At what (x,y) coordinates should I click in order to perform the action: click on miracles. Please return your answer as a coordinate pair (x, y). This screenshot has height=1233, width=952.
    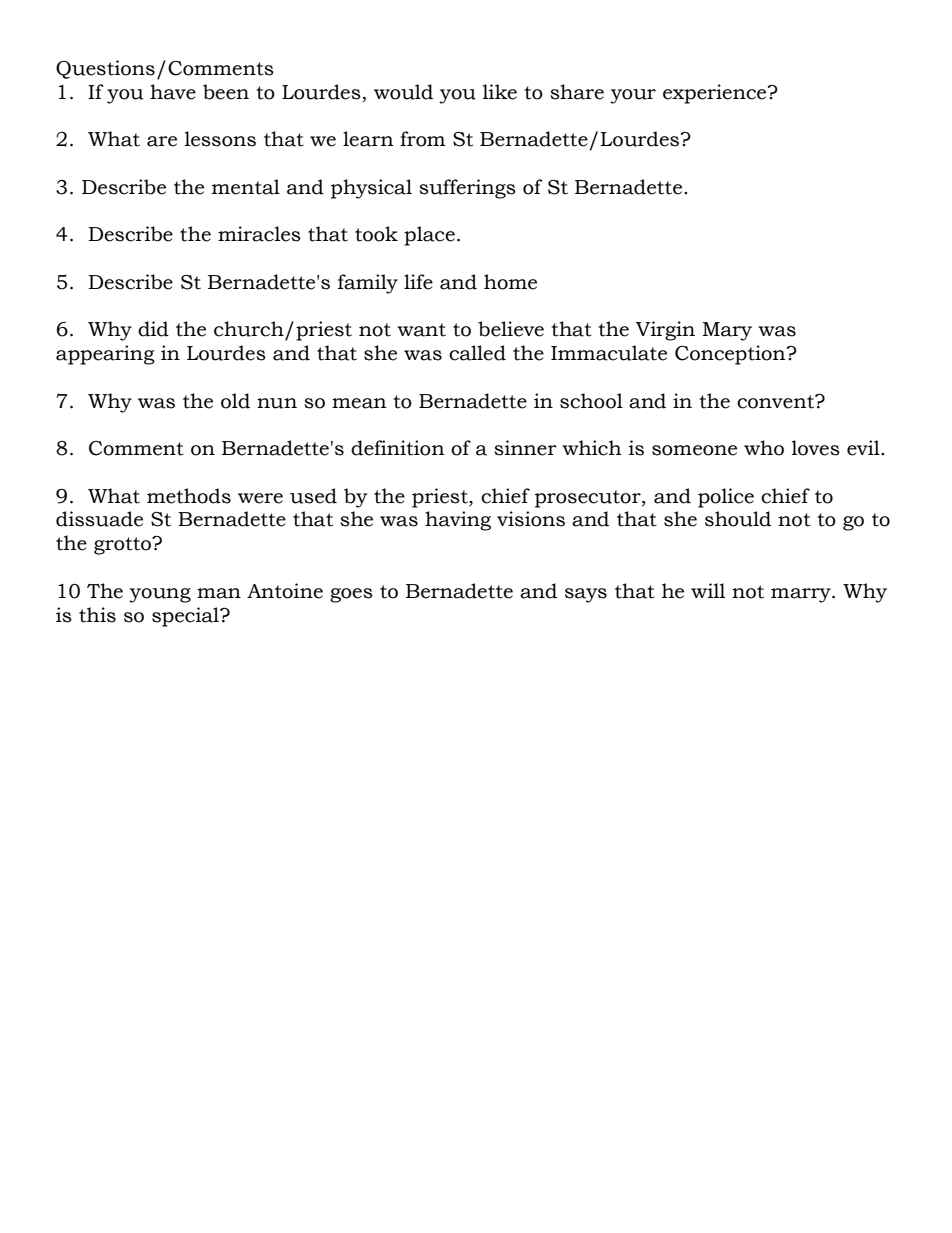
    Looking at the image, I should click on (259, 234).
